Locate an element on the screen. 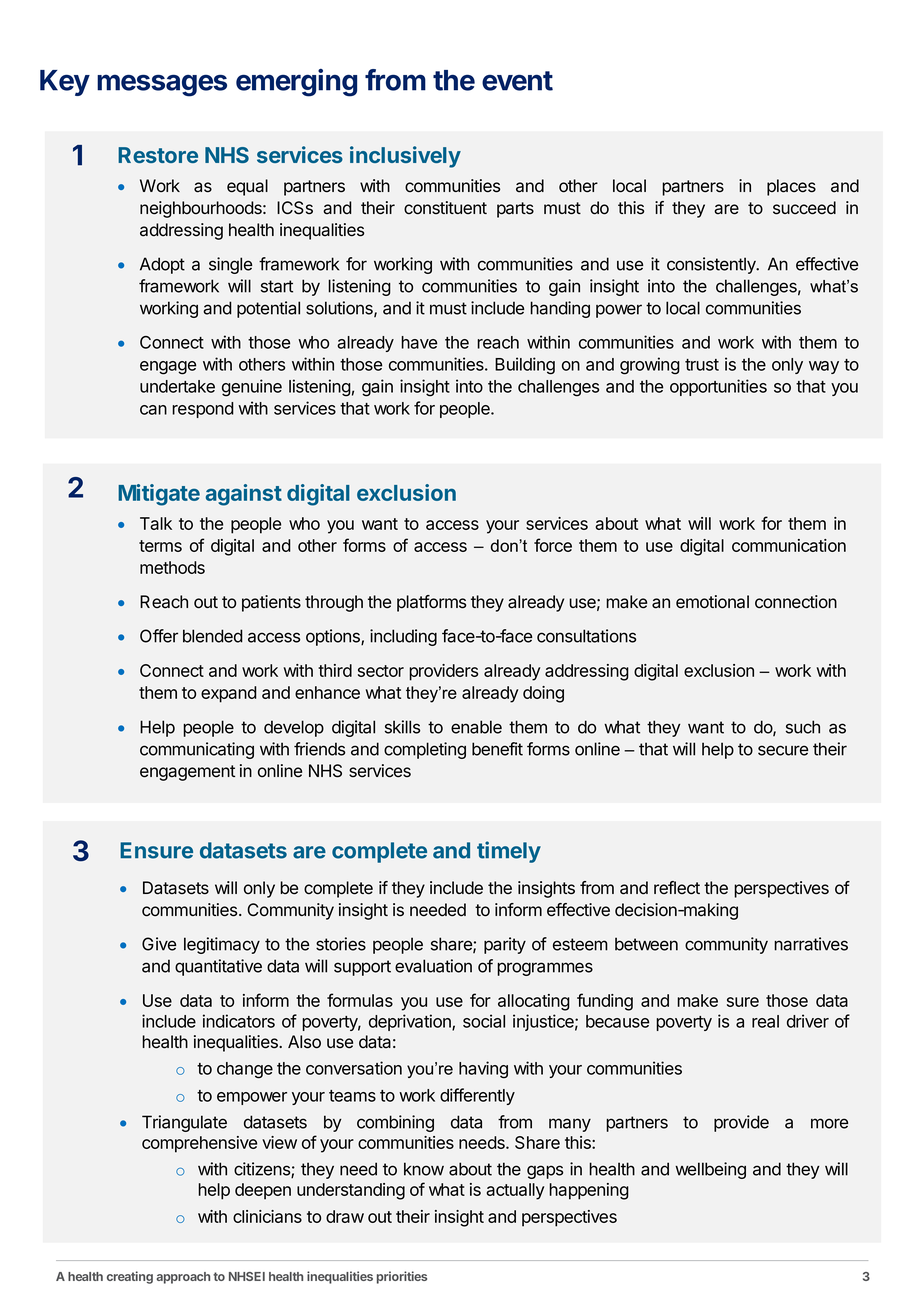 This screenshot has height=1309, width=924. places is located at coordinates (791, 187).
